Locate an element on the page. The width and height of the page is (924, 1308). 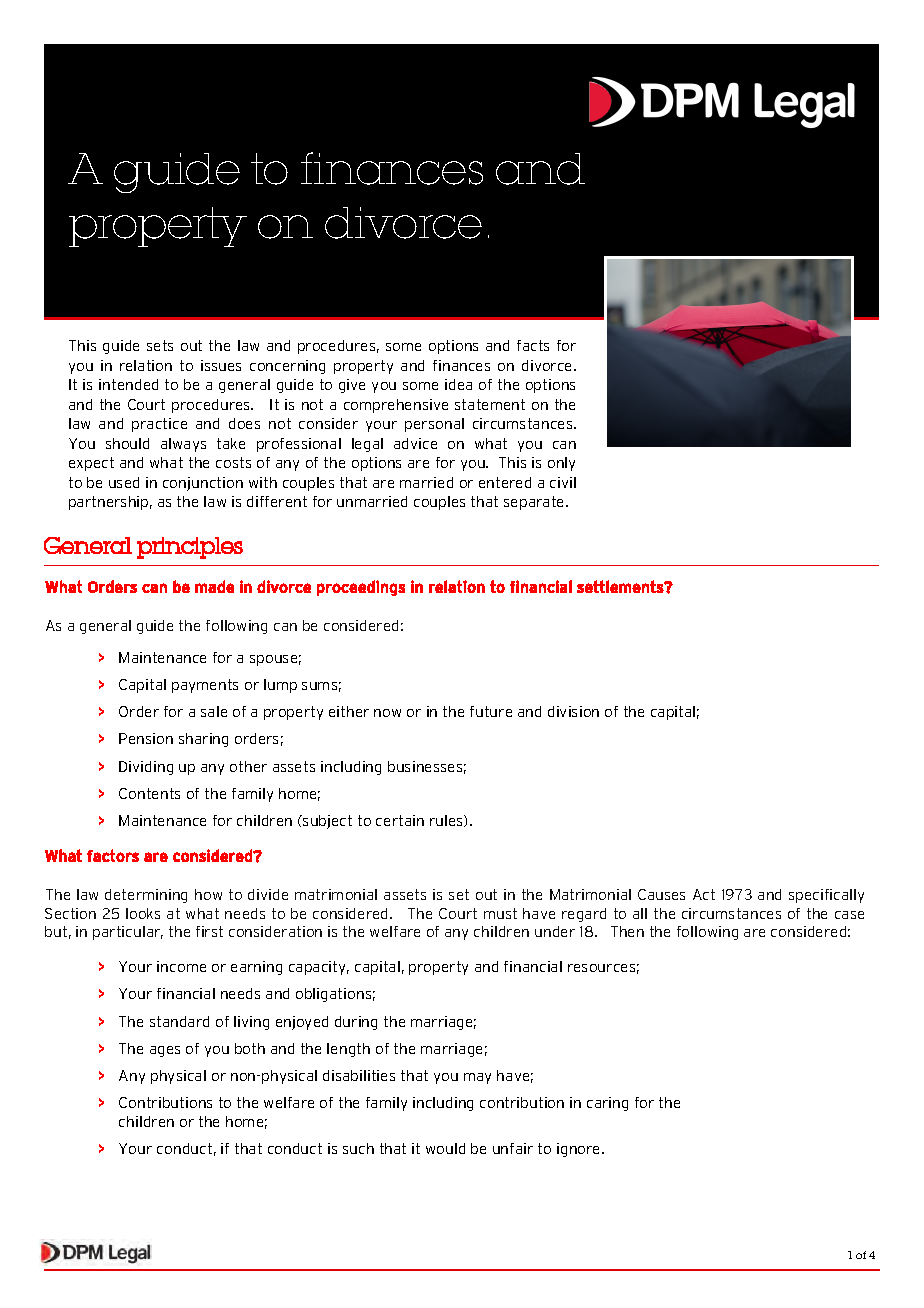
case is located at coordinates (849, 915).
